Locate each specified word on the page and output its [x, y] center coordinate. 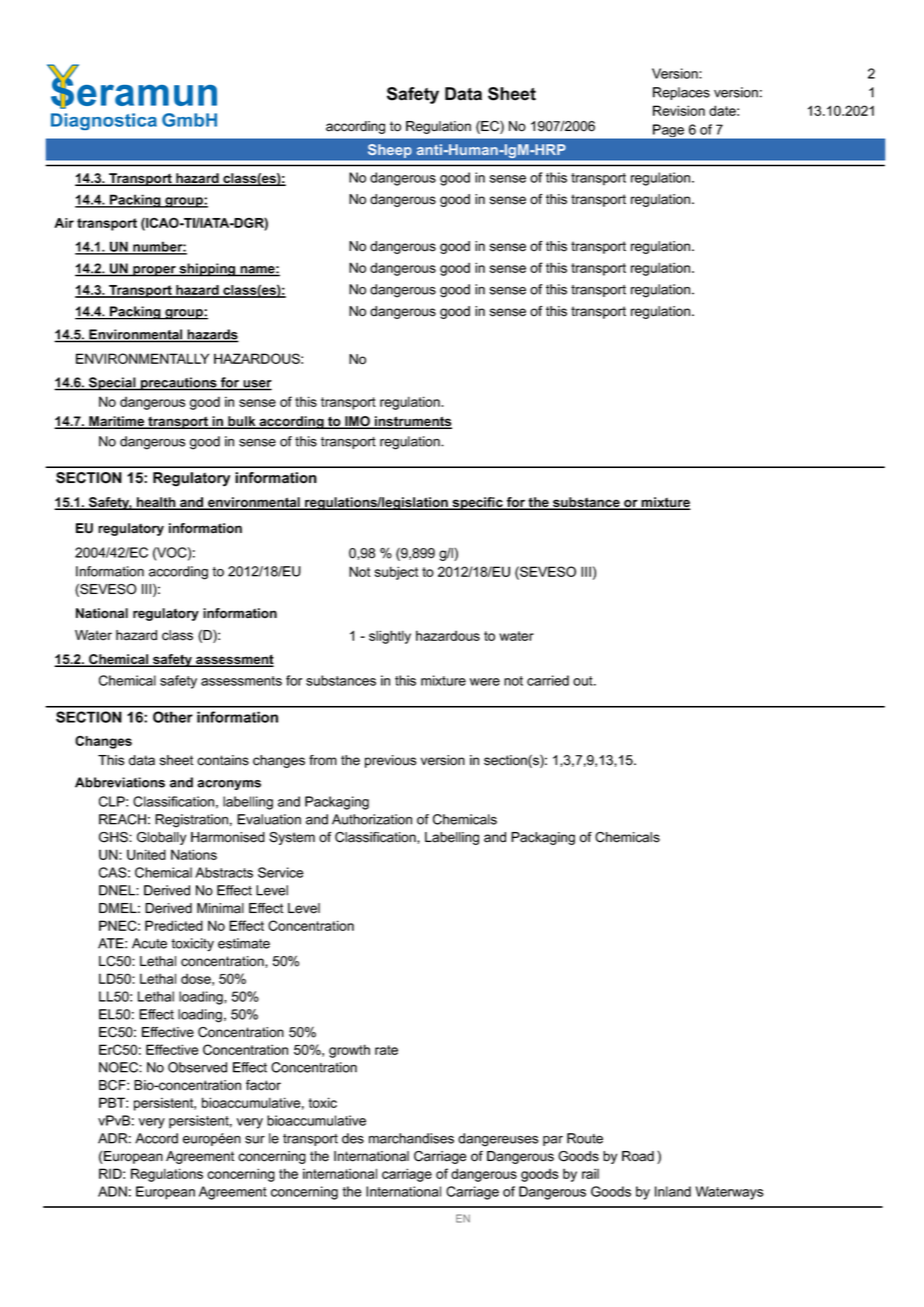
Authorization [372, 819]
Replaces [681, 93]
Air [64, 223]
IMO [357, 422]
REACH [122, 819]
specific [477, 503]
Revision [679, 110]
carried [548, 680]
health [156, 503]
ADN [112, 1191]
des [353, 1138]
